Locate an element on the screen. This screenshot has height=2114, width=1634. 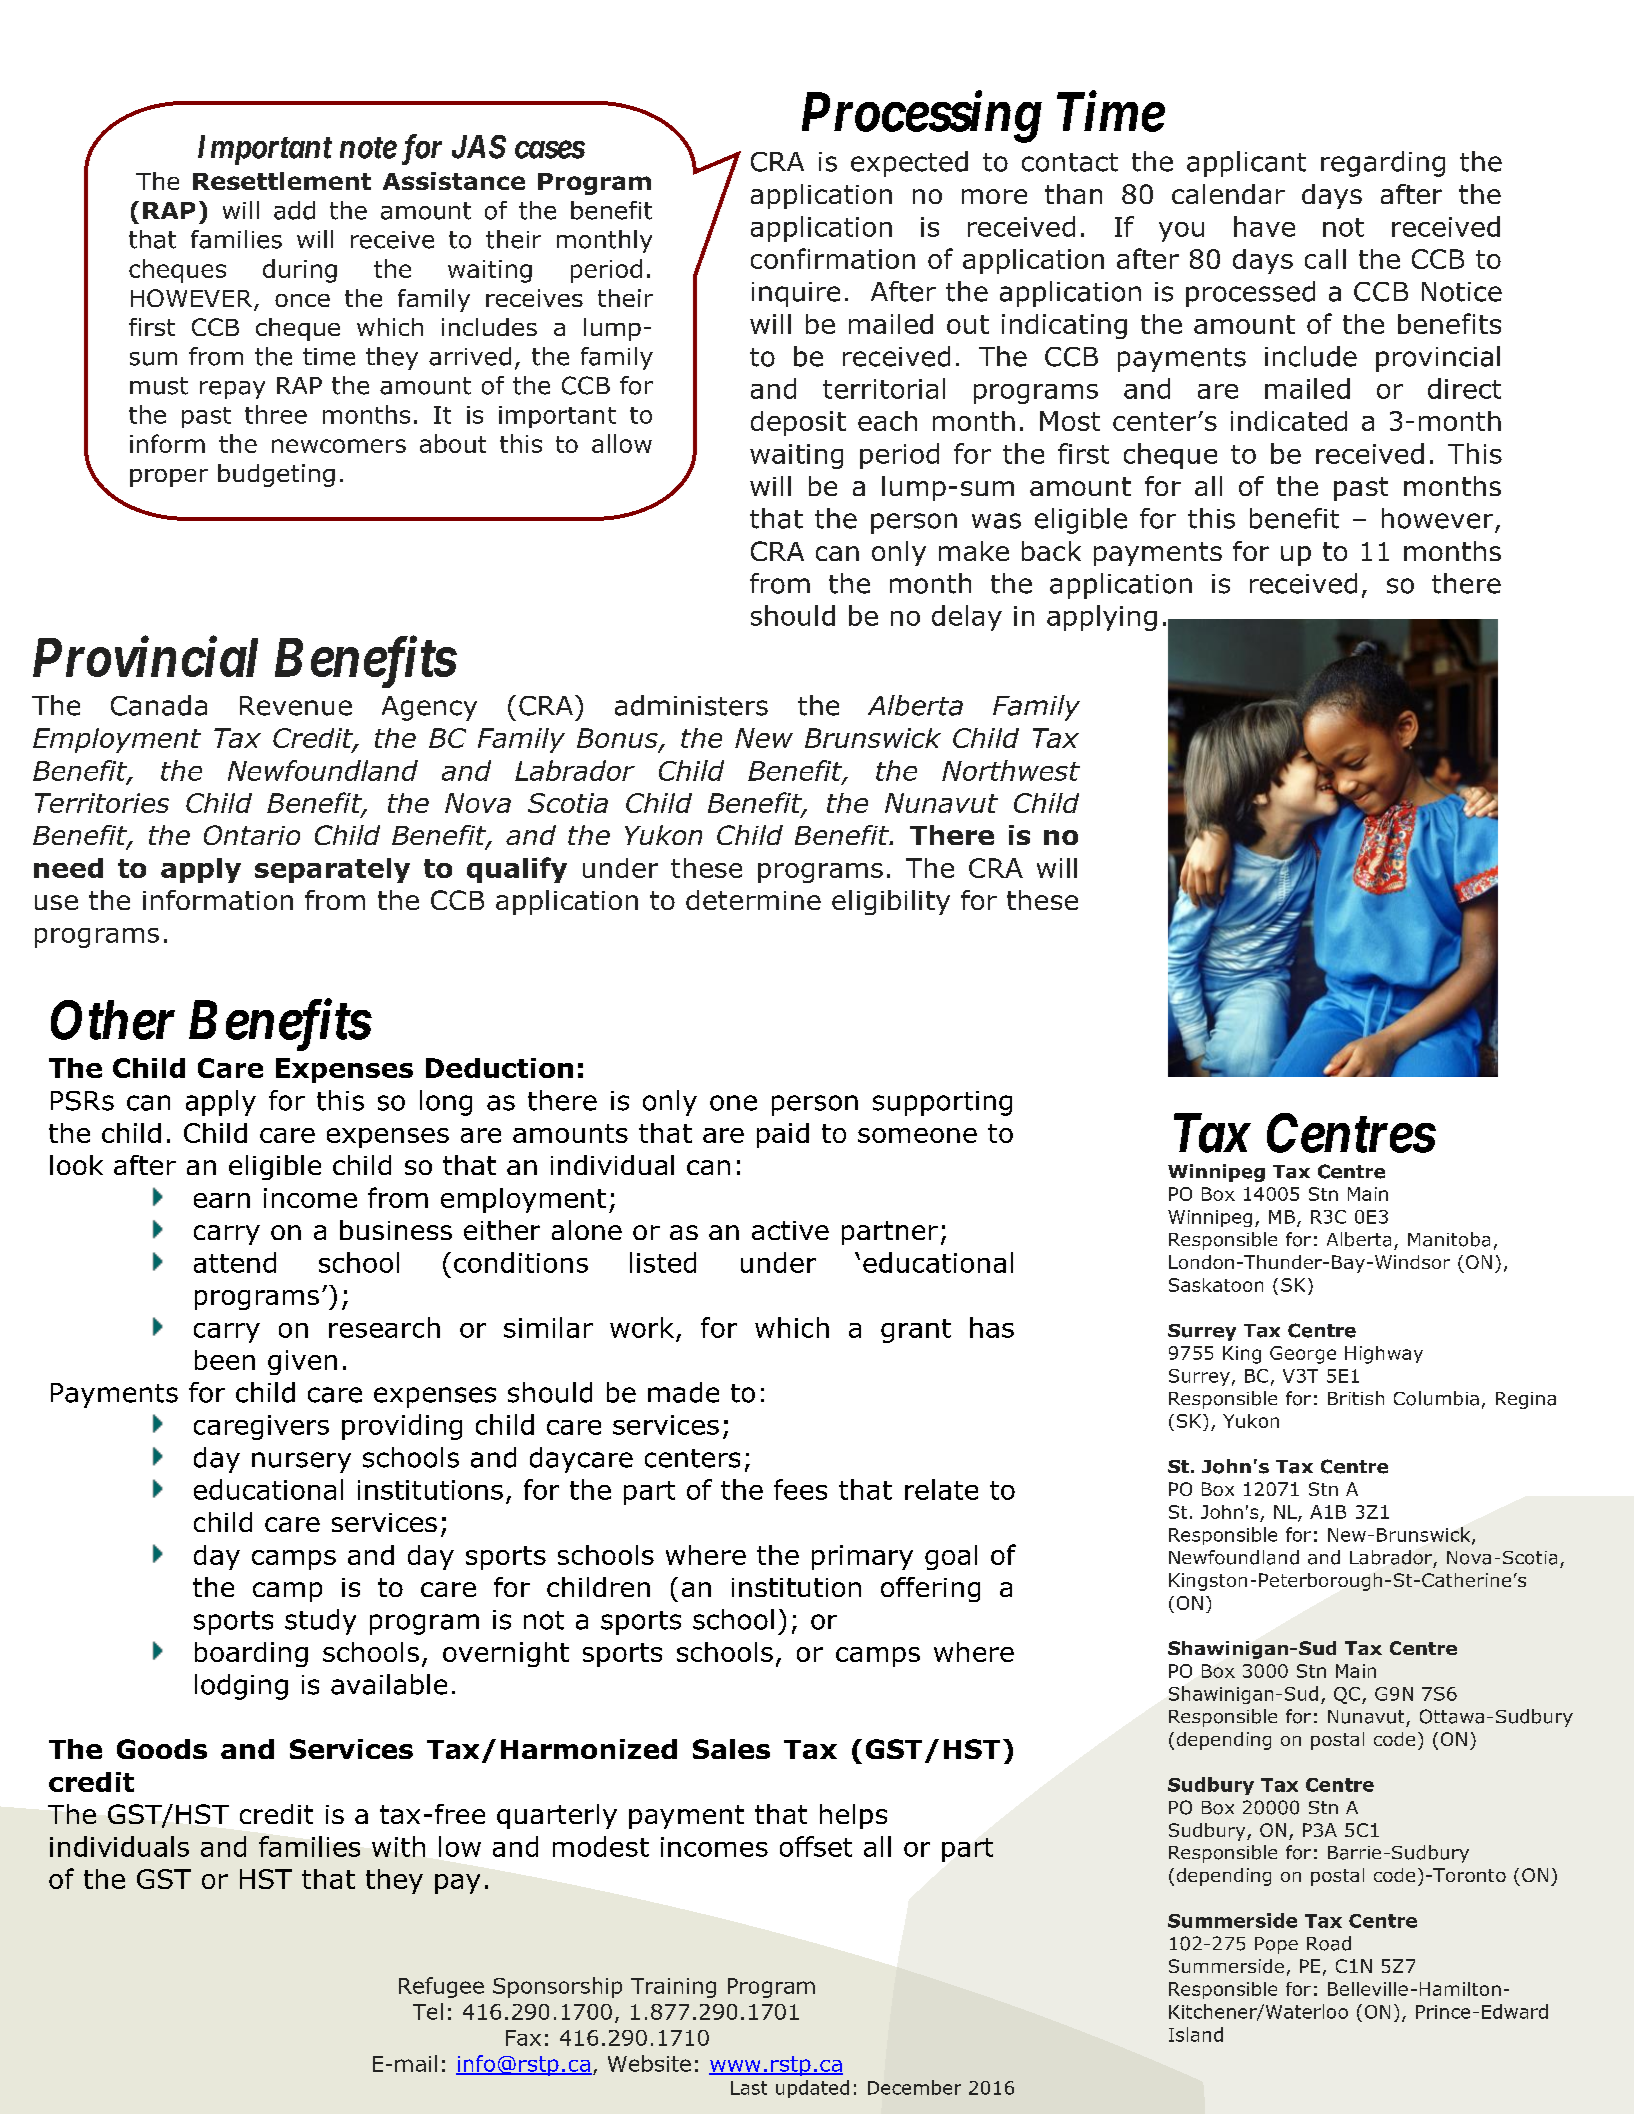
been is located at coordinates (225, 1360).
